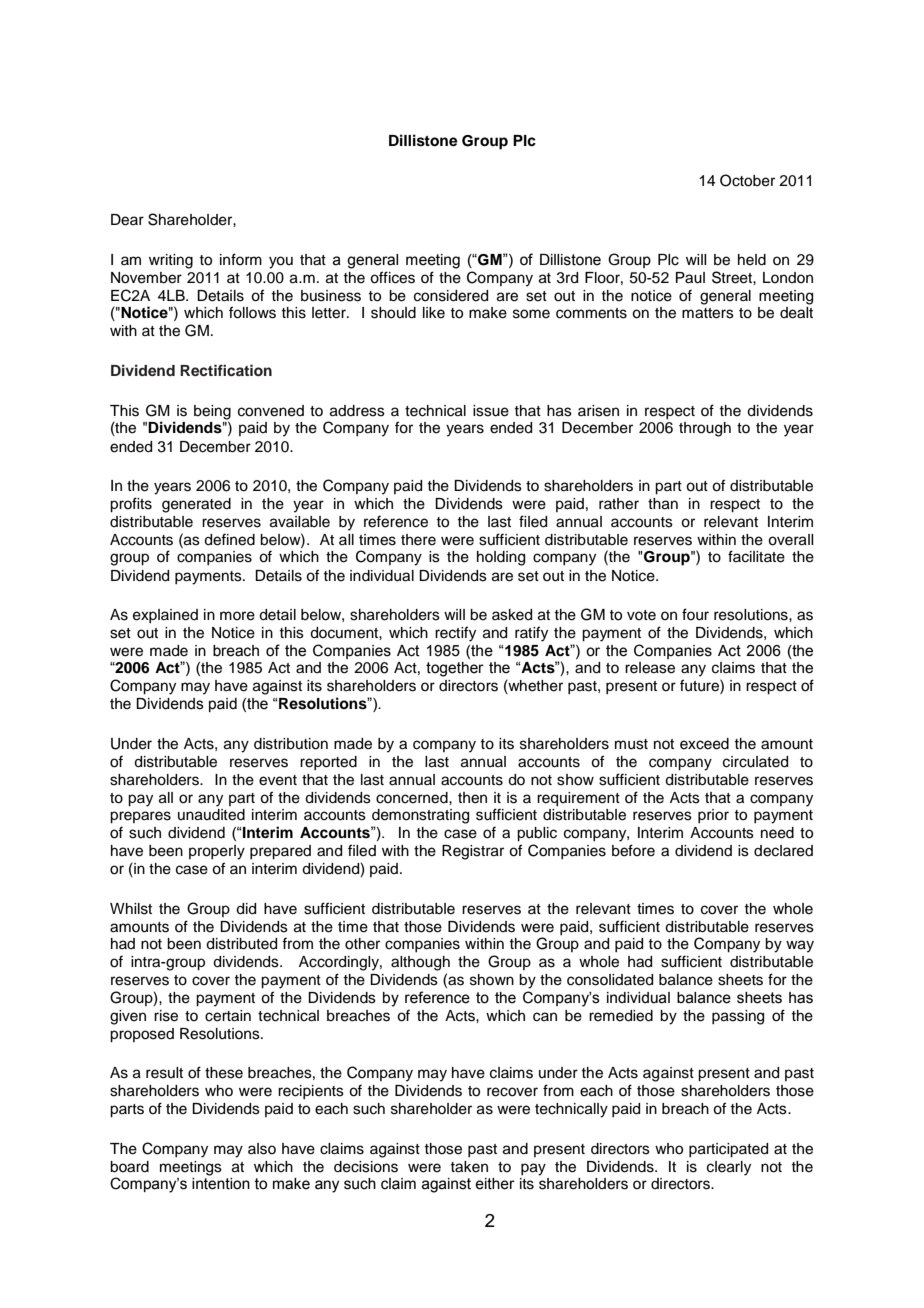 The height and width of the screenshot is (1308, 924). I want to click on properly, so click(217, 852).
